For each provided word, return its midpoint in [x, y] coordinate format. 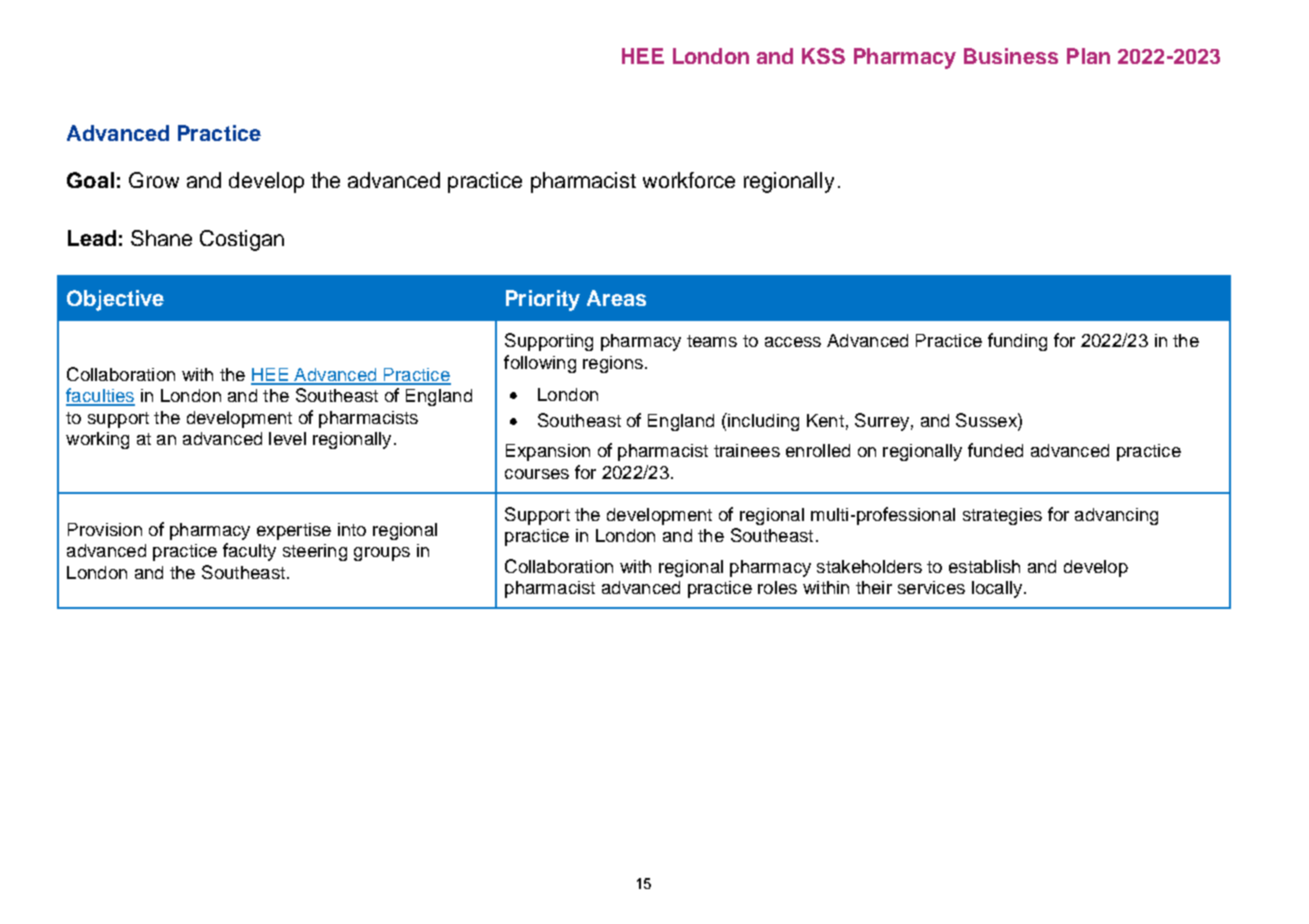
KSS [823, 56]
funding [1017, 342]
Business [1011, 56]
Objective [115, 300]
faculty [249, 552]
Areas [616, 298]
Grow [154, 180]
